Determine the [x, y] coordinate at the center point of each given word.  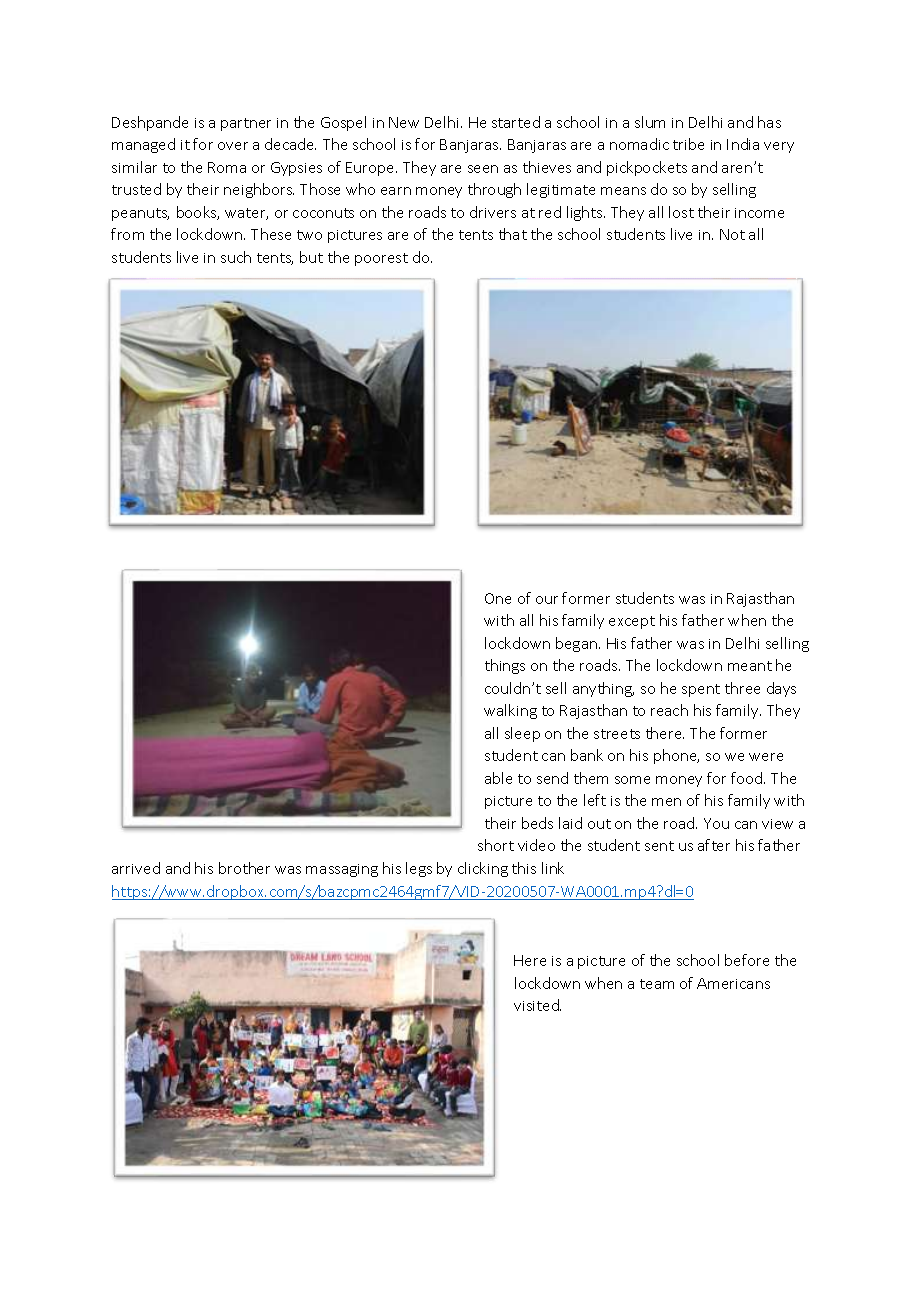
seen [483, 169]
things [505, 666]
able [498, 778]
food [748, 778]
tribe [688, 144]
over [233, 146]
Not [732, 234]
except [632, 622]
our [547, 600]
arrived [136, 868]
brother [244, 868]
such [236, 257]
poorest [381, 259]
